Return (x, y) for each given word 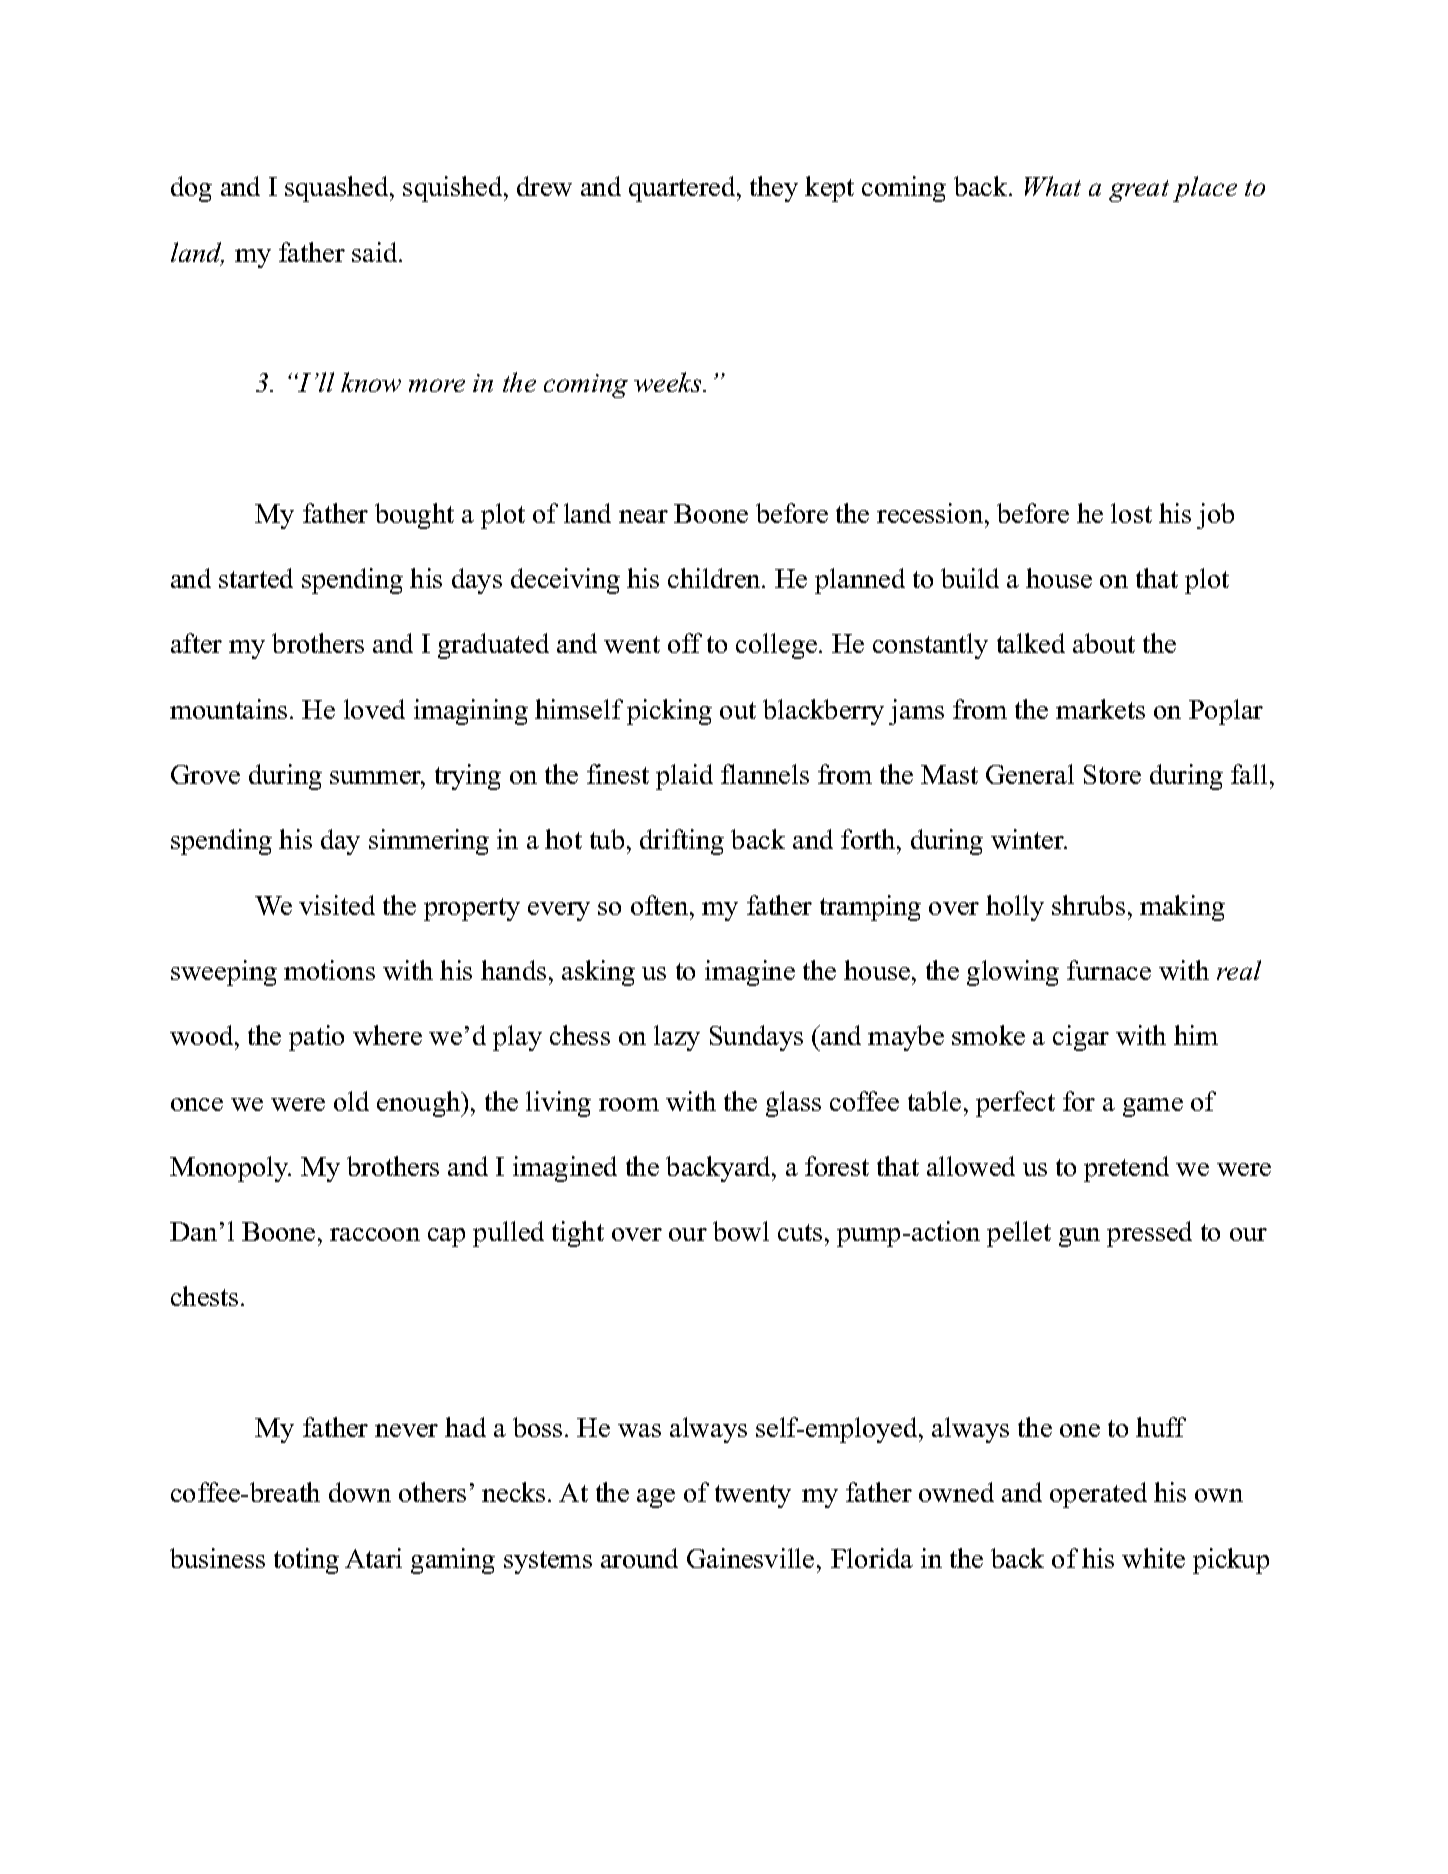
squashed (338, 189)
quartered (683, 189)
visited (337, 905)
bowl (741, 1231)
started (256, 578)
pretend (1126, 1169)
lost (1131, 513)
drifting (682, 842)
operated (1098, 1495)
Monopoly (230, 1169)
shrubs (1088, 905)
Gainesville (750, 1558)
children (715, 578)
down (360, 1492)
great (1139, 191)
